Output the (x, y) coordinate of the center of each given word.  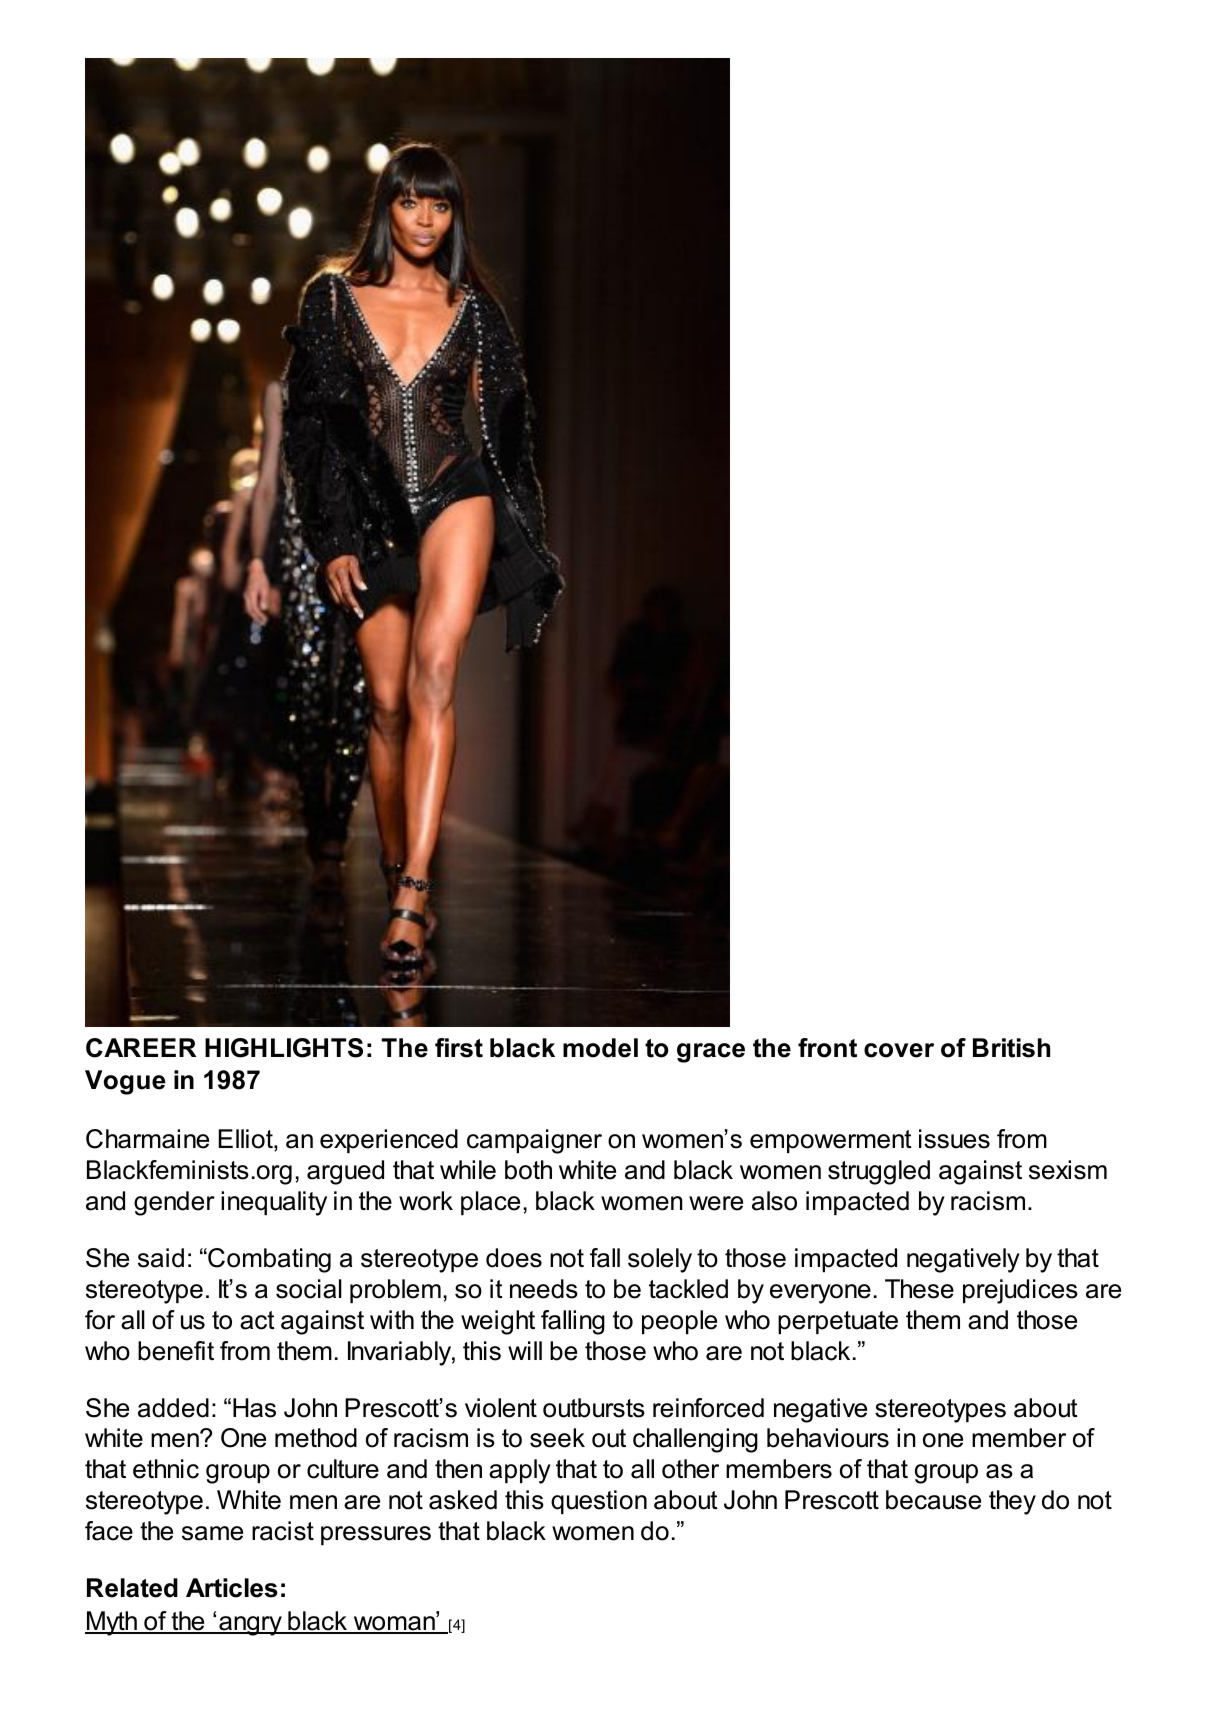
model (600, 1048)
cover (899, 1050)
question (599, 1502)
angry (250, 1626)
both (528, 1170)
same (212, 1533)
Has (254, 1408)
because (933, 1500)
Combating (268, 1260)
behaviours (828, 1438)
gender (174, 1203)
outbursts (594, 1408)
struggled (879, 1172)
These (919, 1289)
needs (544, 1289)
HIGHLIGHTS (284, 1048)
